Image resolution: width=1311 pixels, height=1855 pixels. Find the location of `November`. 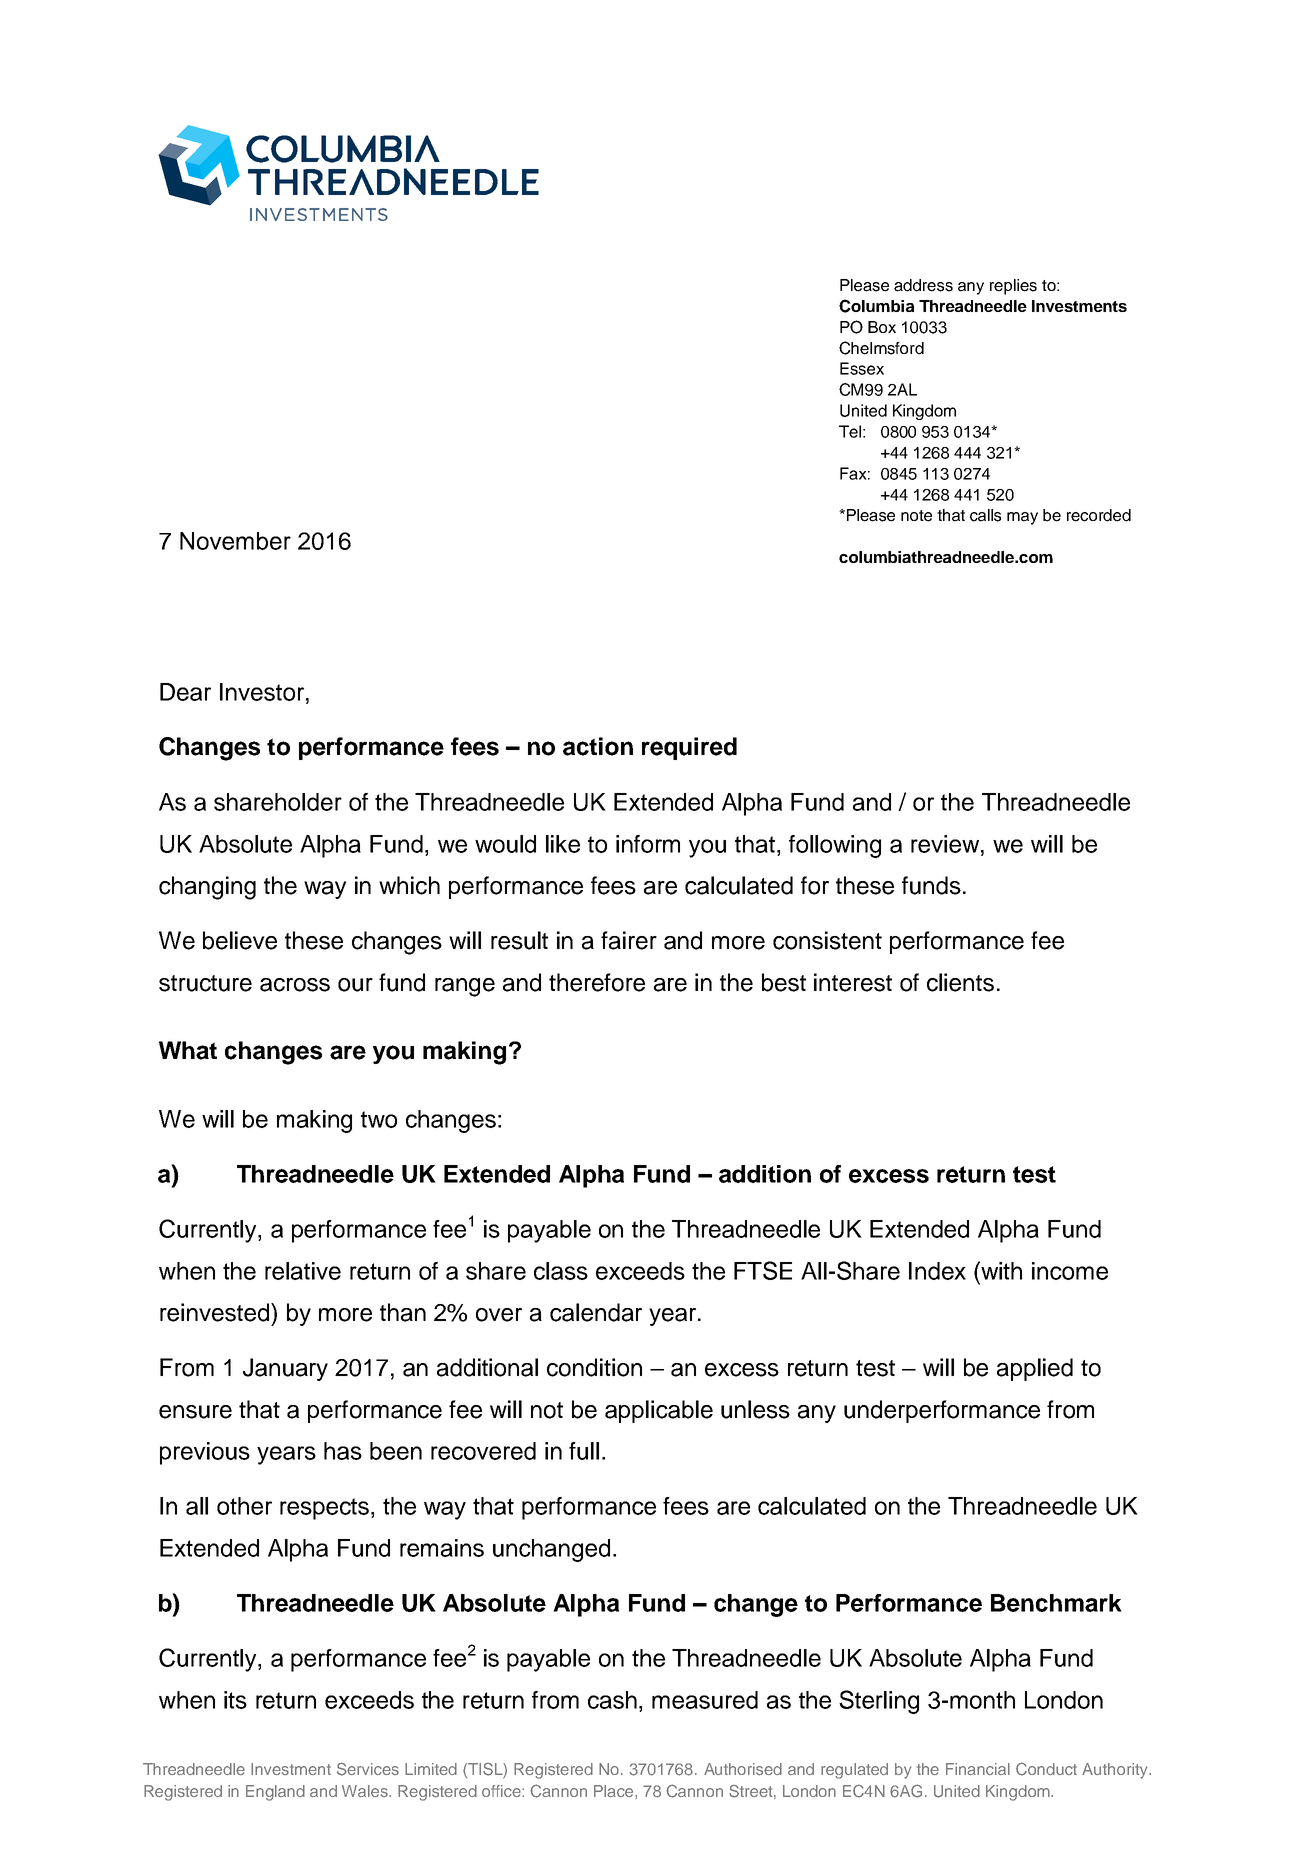

November is located at coordinates (235, 541).
